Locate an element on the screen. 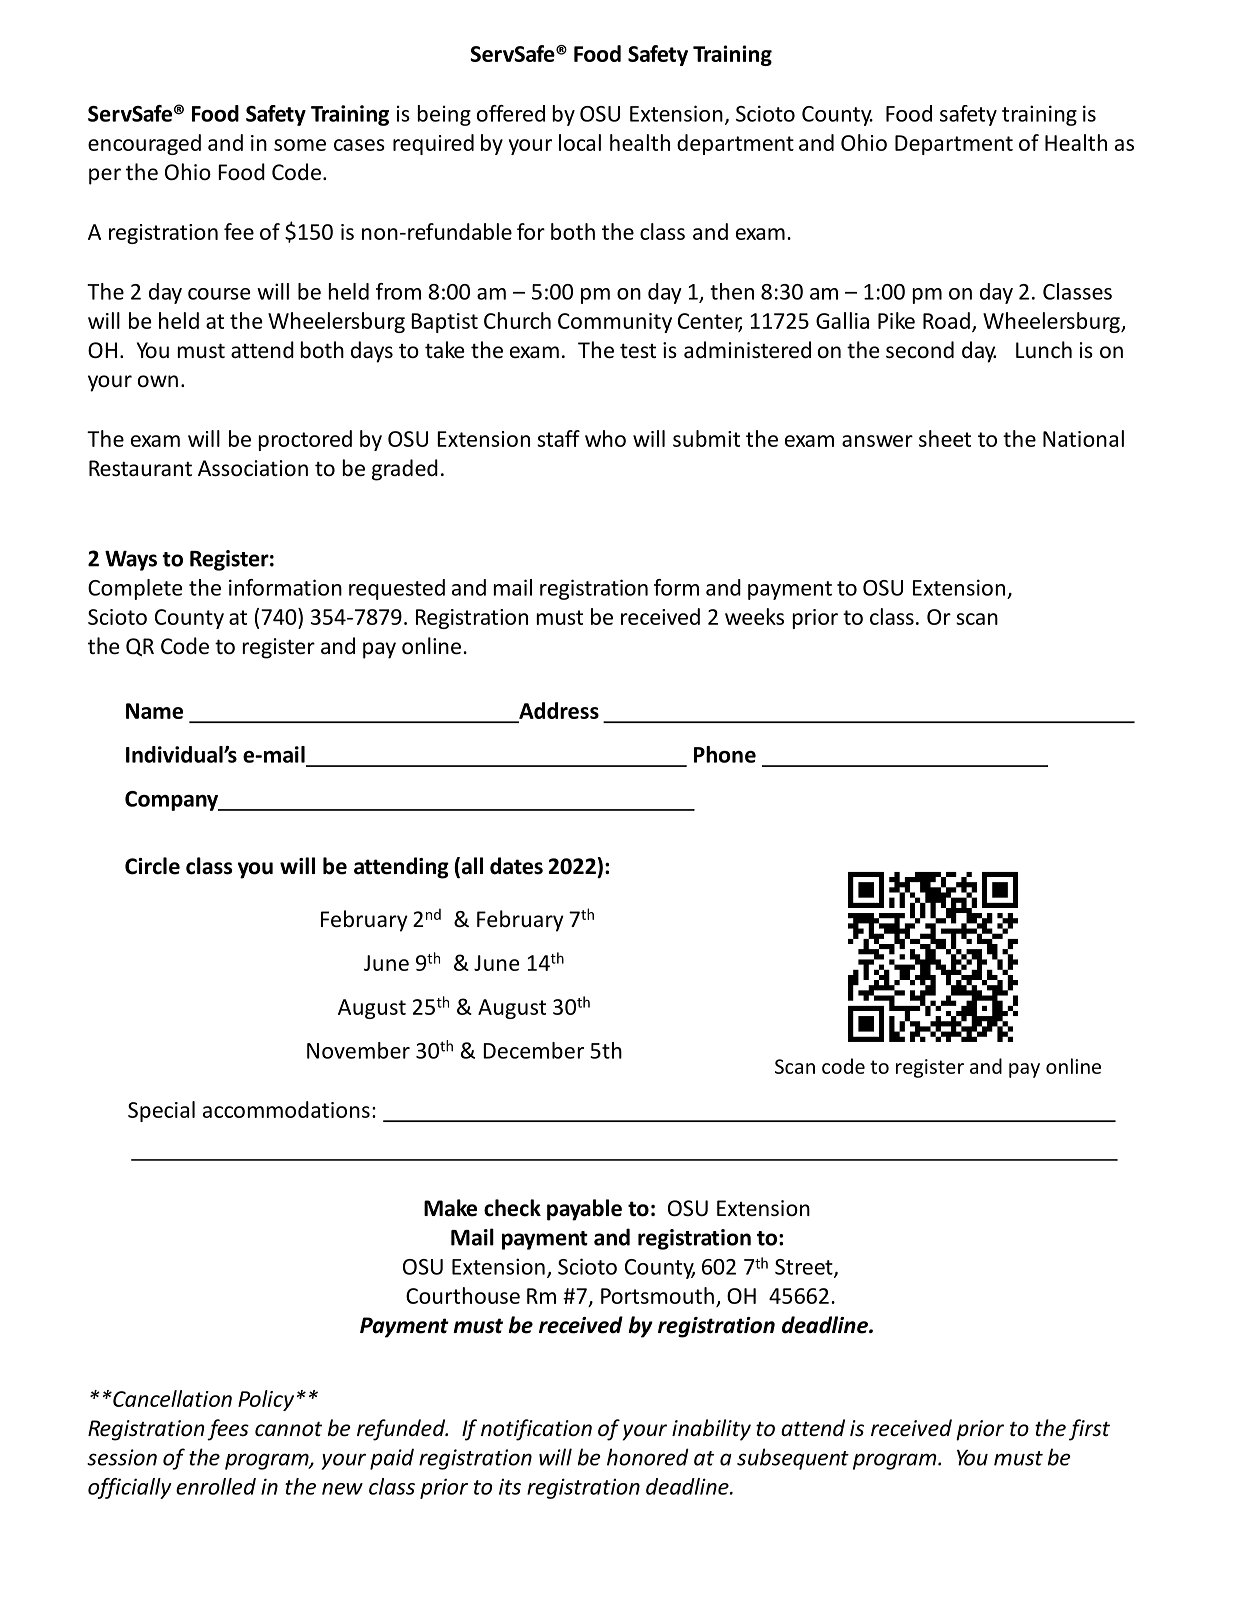 The image size is (1242, 1608). fees is located at coordinates (228, 1430).
